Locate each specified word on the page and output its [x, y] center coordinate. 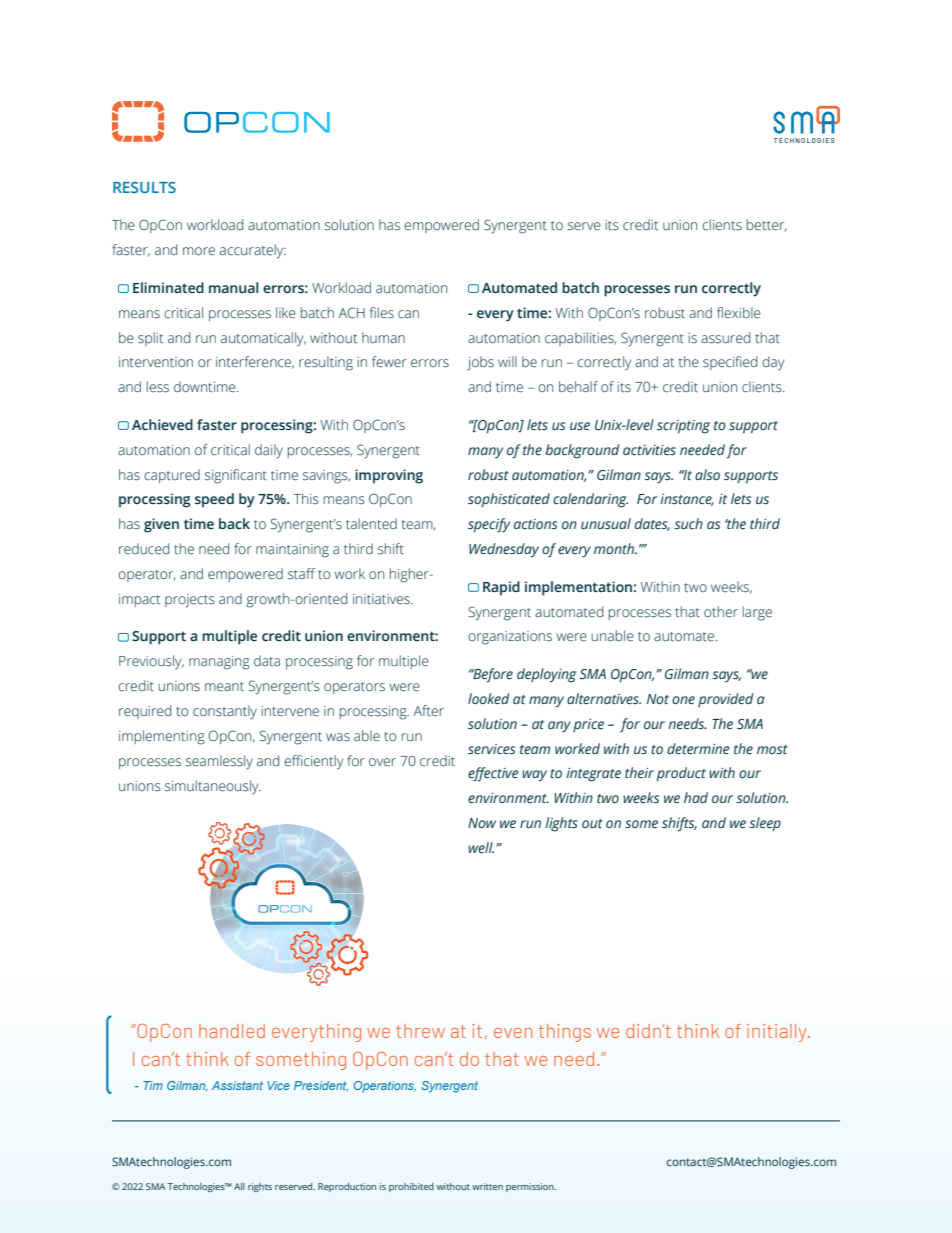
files [382, 313]
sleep [765, 824]
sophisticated [509, 500]
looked [489, 699]
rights [260, 1187]
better [767, 225]
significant [236, 476]
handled [232, 1031]
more [199, 251]
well [481, 848]
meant [224, 687]
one [683, 700]
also [707, 474]
